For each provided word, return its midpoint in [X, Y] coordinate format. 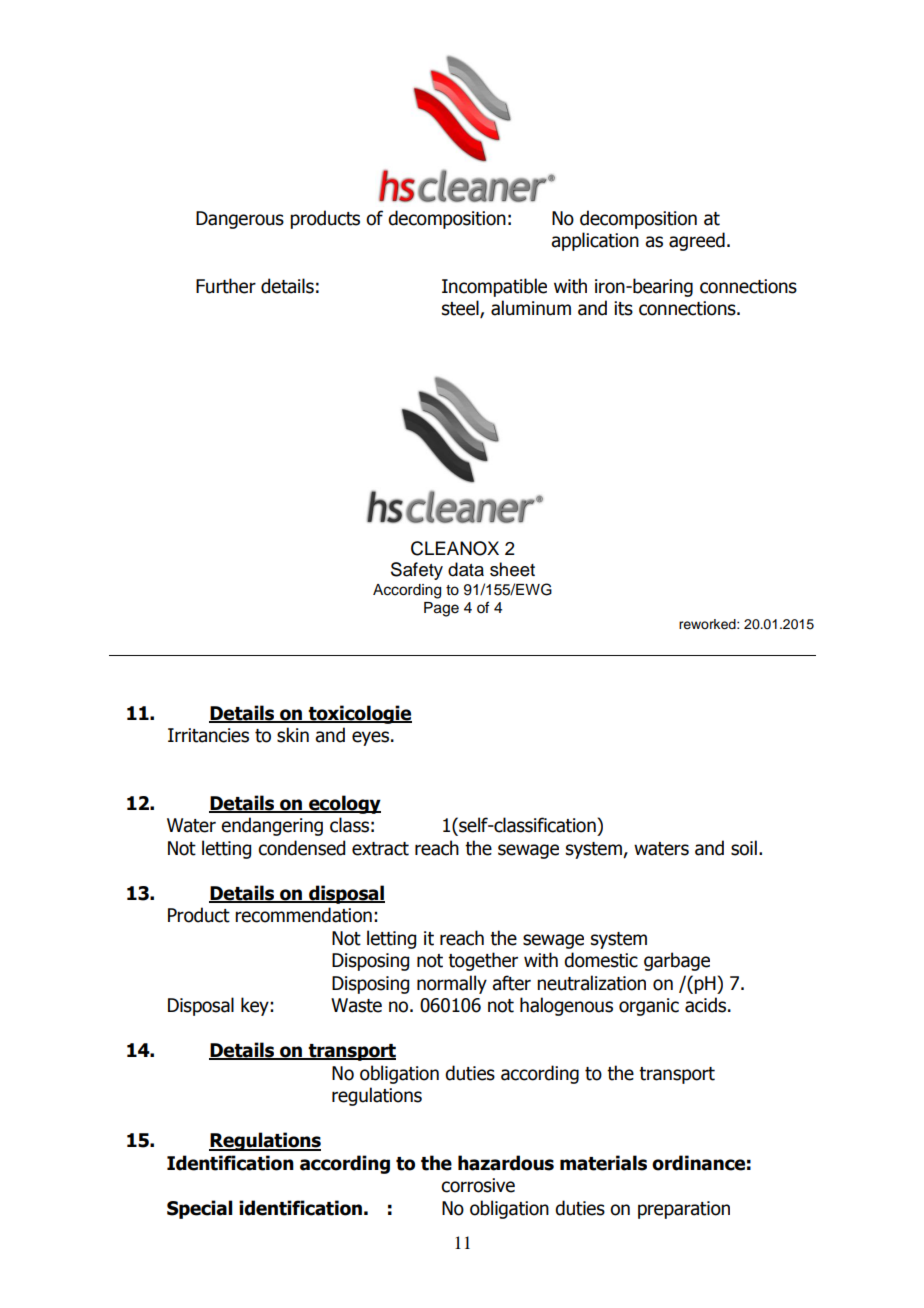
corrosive [478, 1185]
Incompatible [494, 287]
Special [199, 1209]
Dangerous [240, 220]
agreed [697, 241]
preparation [684, 1210]
